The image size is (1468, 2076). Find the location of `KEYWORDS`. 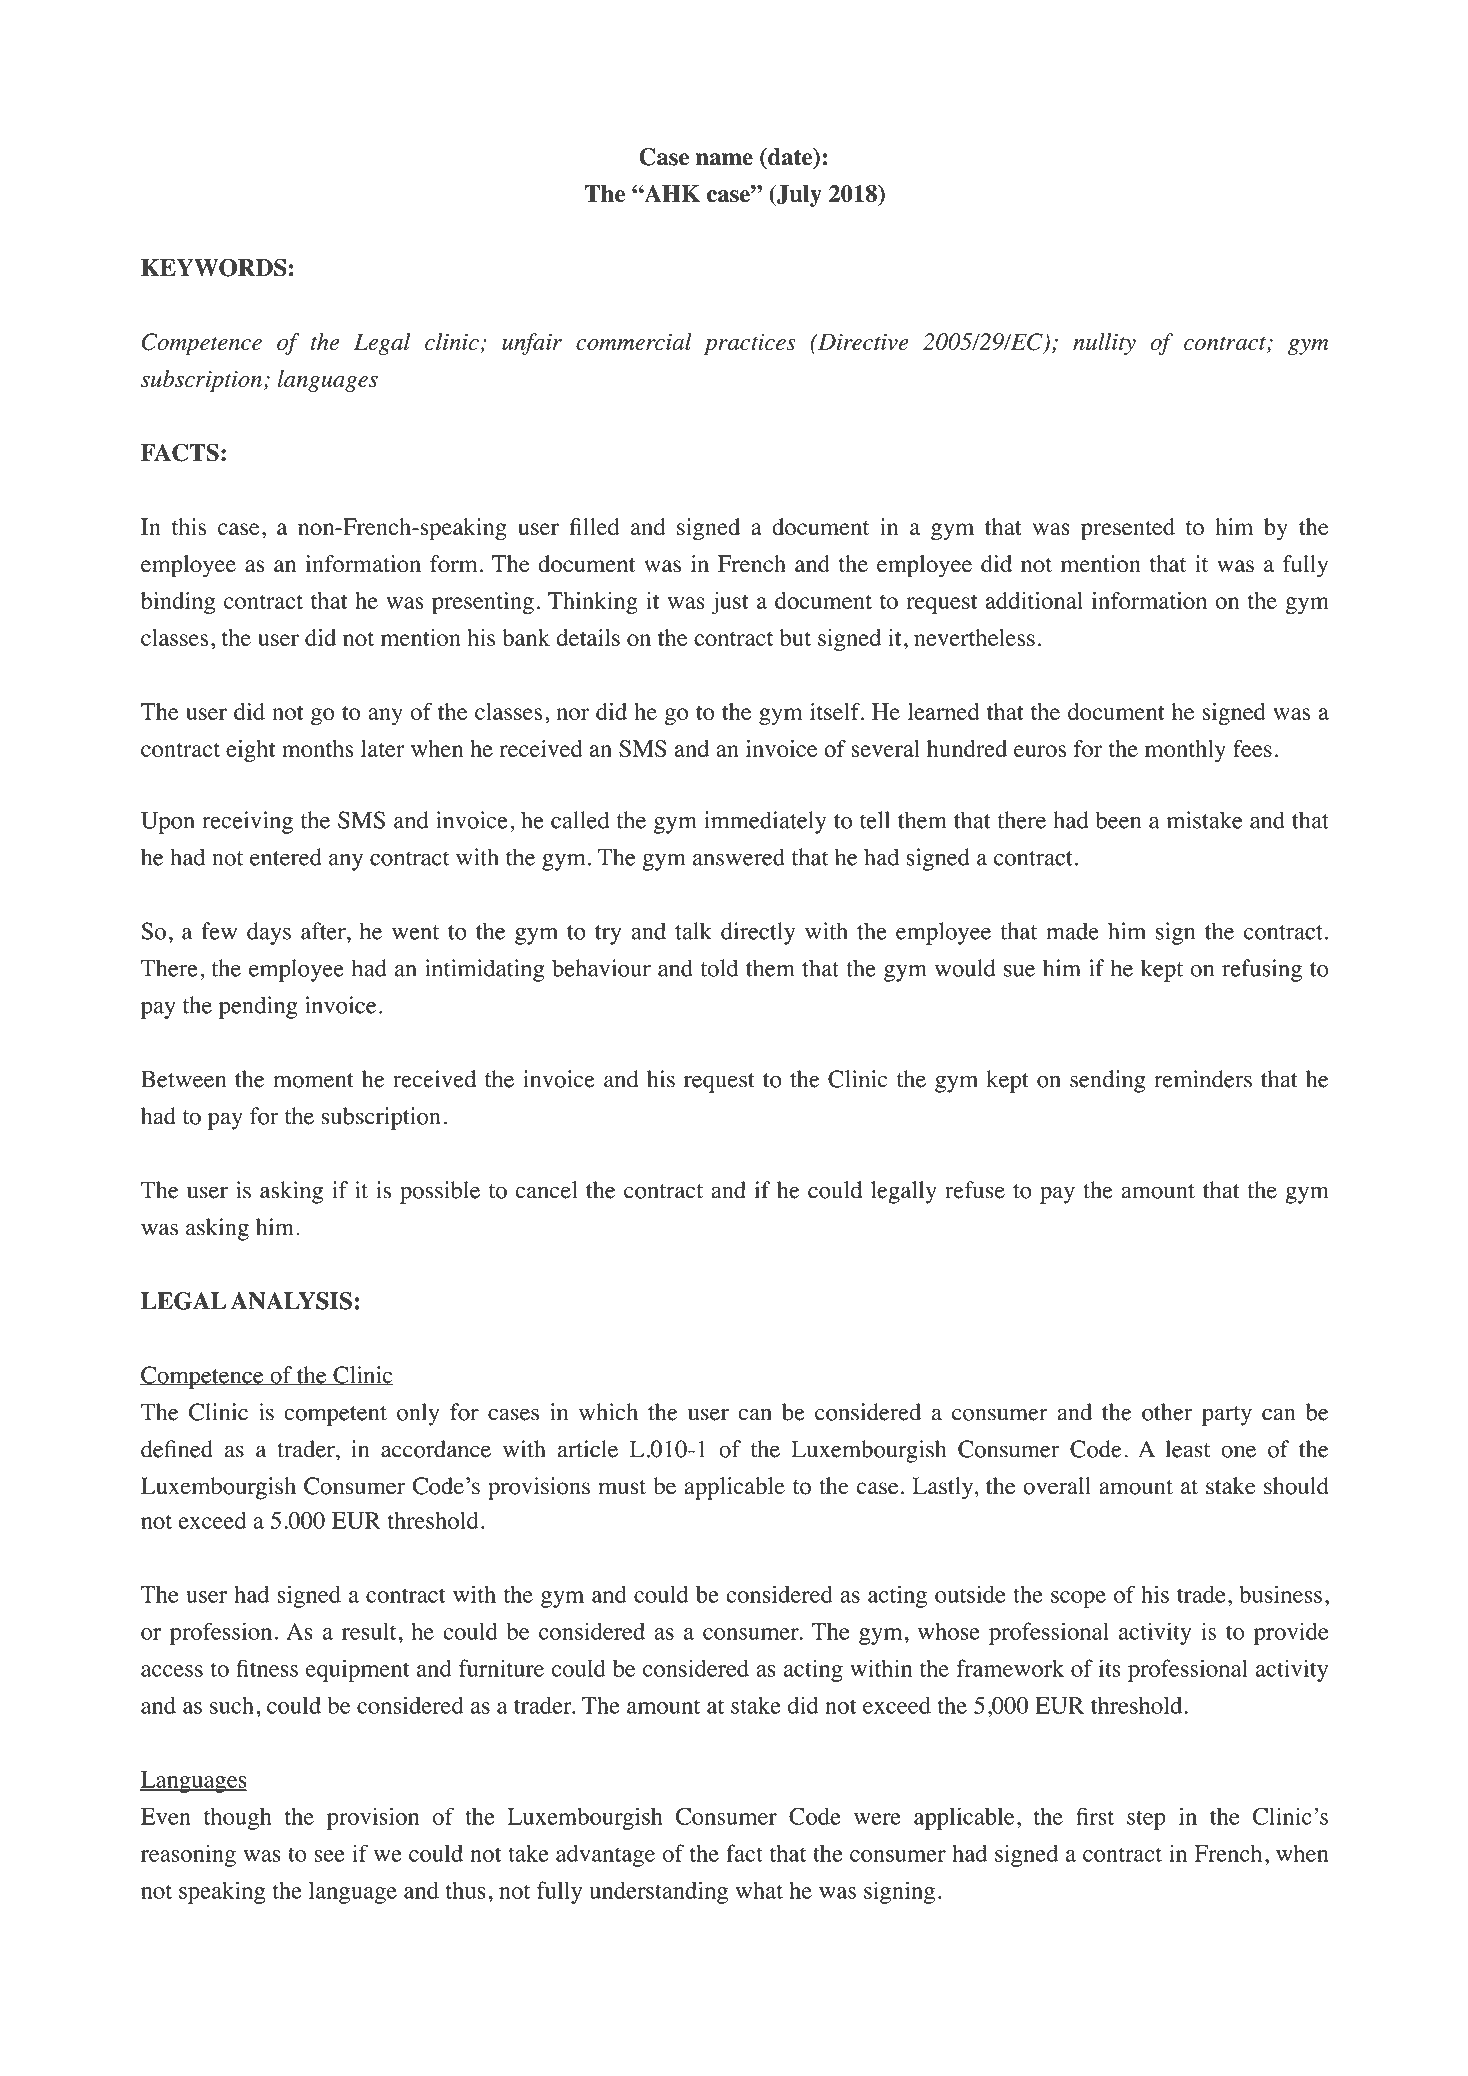

KEYWORDS is located at coordinates (213, 267).
